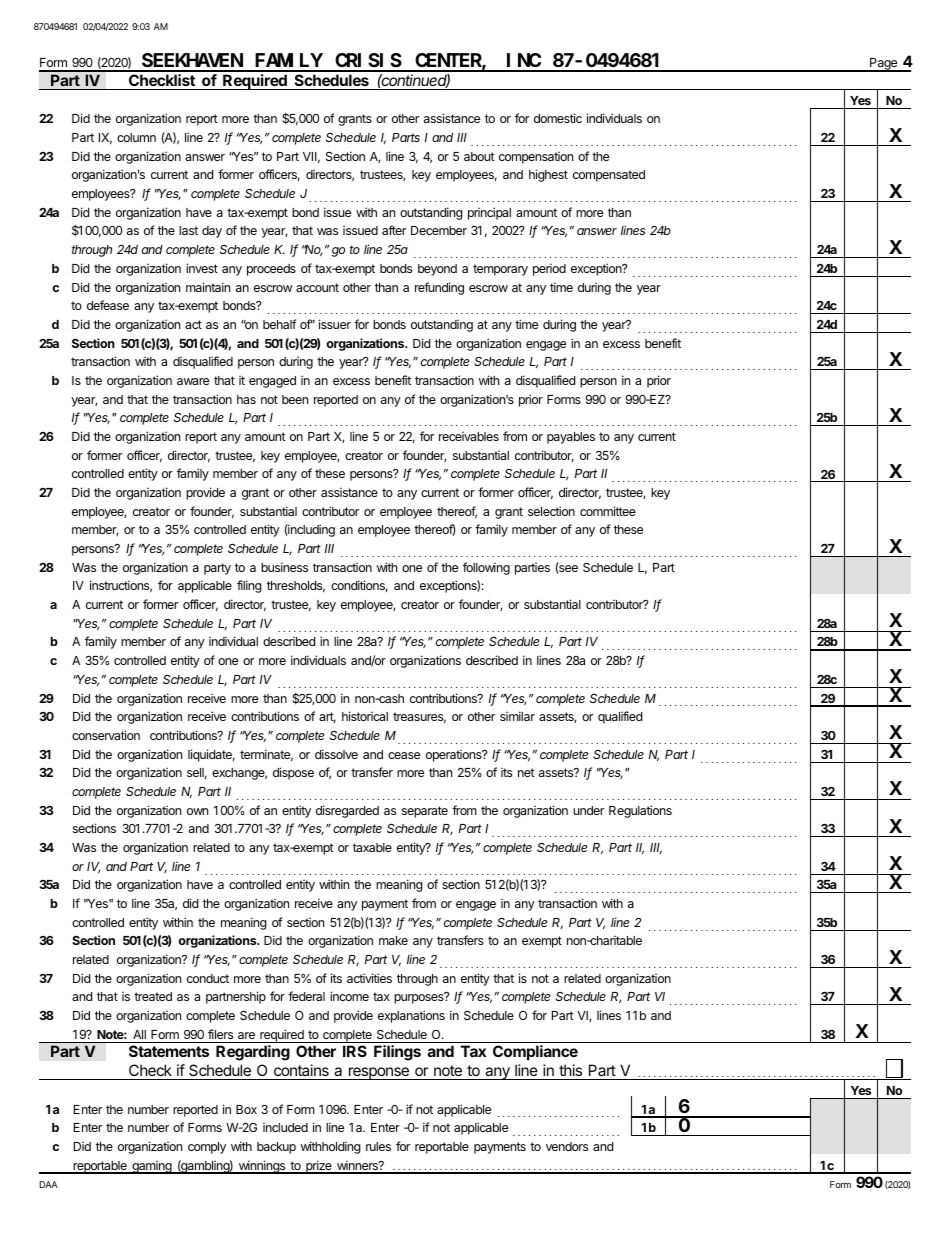 The image size is (952, 1233). I want to click on gaming, so click(152, 1167).
